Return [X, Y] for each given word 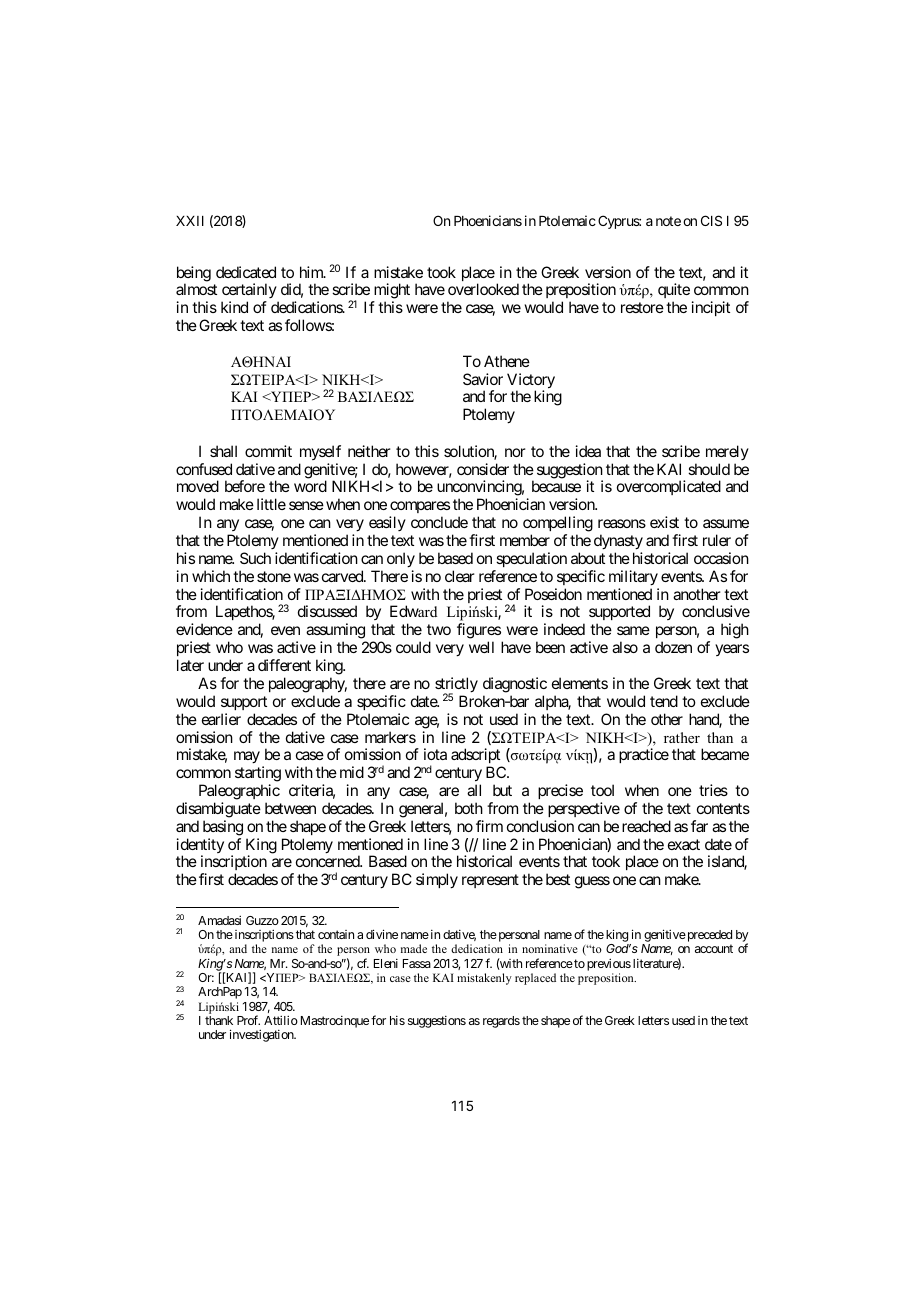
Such [255, 558]
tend [664, 701]
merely [727, 452]
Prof [248, 1020]
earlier [221, 719]
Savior [483, 379]
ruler [717, 540]
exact [684, 844]
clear [460, 576]
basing [223, 828]
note [668, 221]
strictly [456, 686]
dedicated [246, 272]
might [390, 292]
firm [489, 826]
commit [268, 451]
